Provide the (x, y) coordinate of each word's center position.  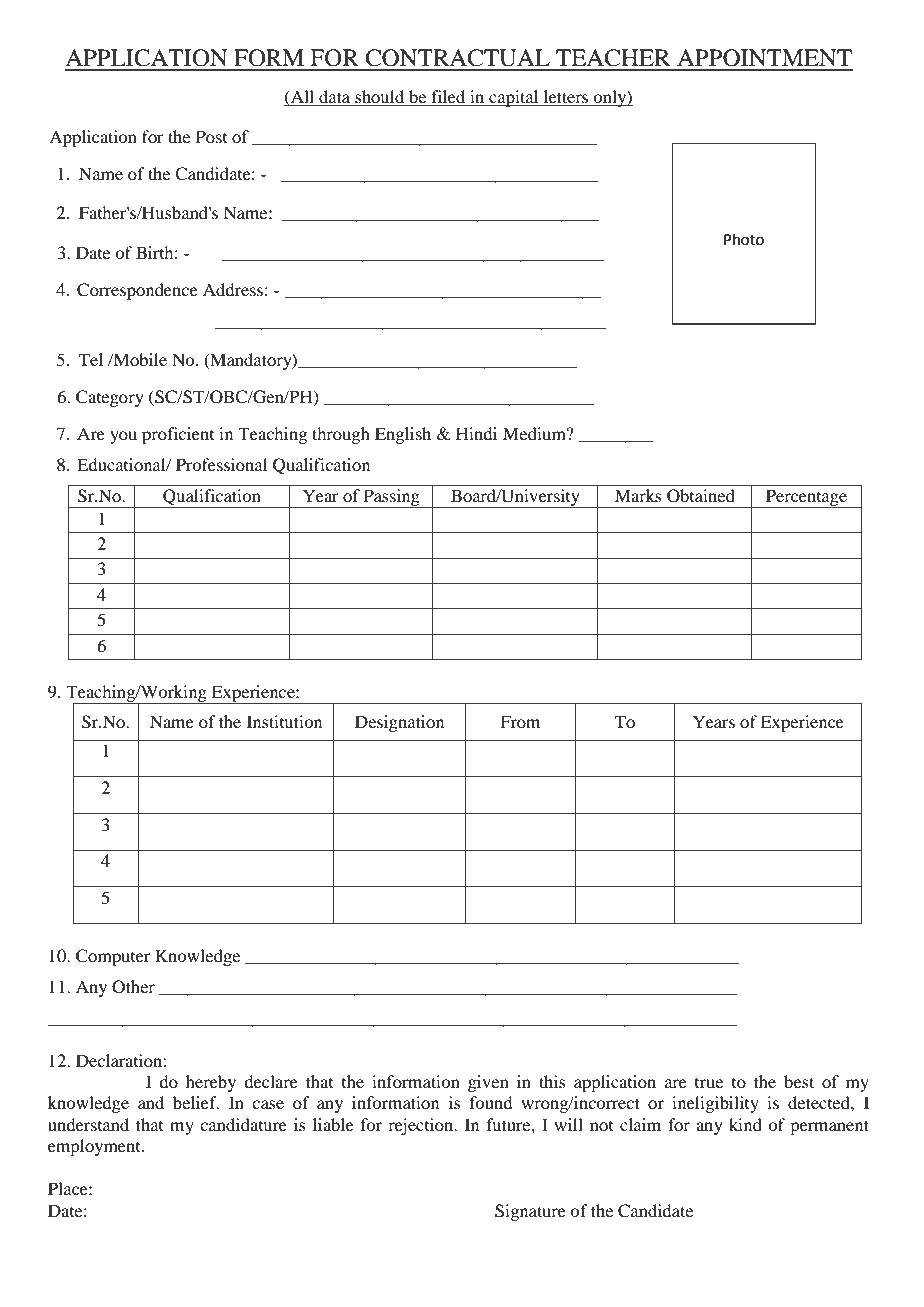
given (488, 1083)
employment (95, 1147)
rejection (422, 1126)
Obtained (701, 496)
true (709, 1083)
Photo (744, 239)
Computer (113, 957)
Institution (284, 721)
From (520, 721)
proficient (178, 435)
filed (448, 98)
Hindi (476, 433)
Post (211, 136)
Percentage (807, 498)
